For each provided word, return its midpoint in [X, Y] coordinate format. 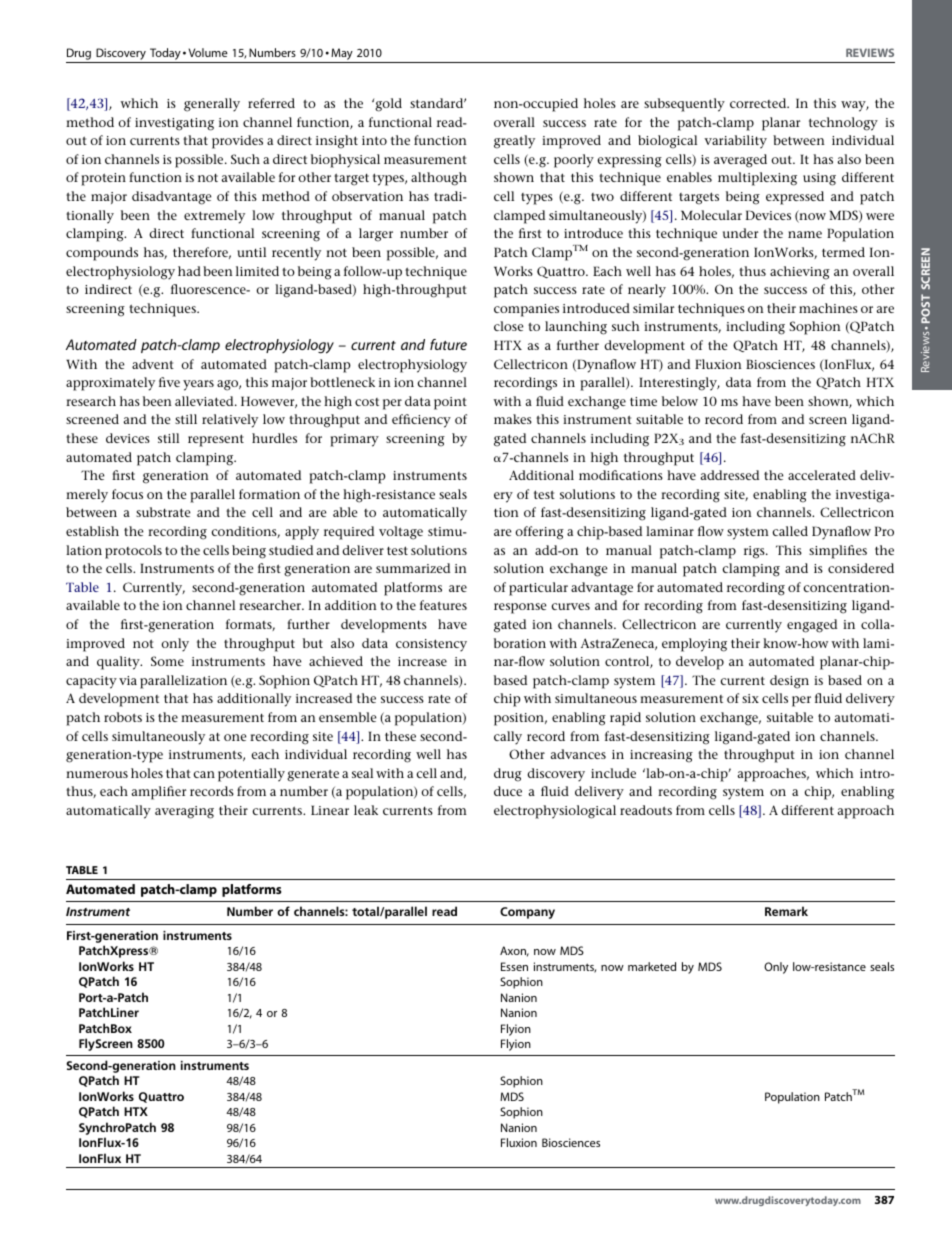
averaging [184, 812]
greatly [514, 142]
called [790, 531]
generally [212, 105]
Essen [514, 966]
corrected [759, 103]
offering [539, 533]
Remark [786, 911]
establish [92, 531]
